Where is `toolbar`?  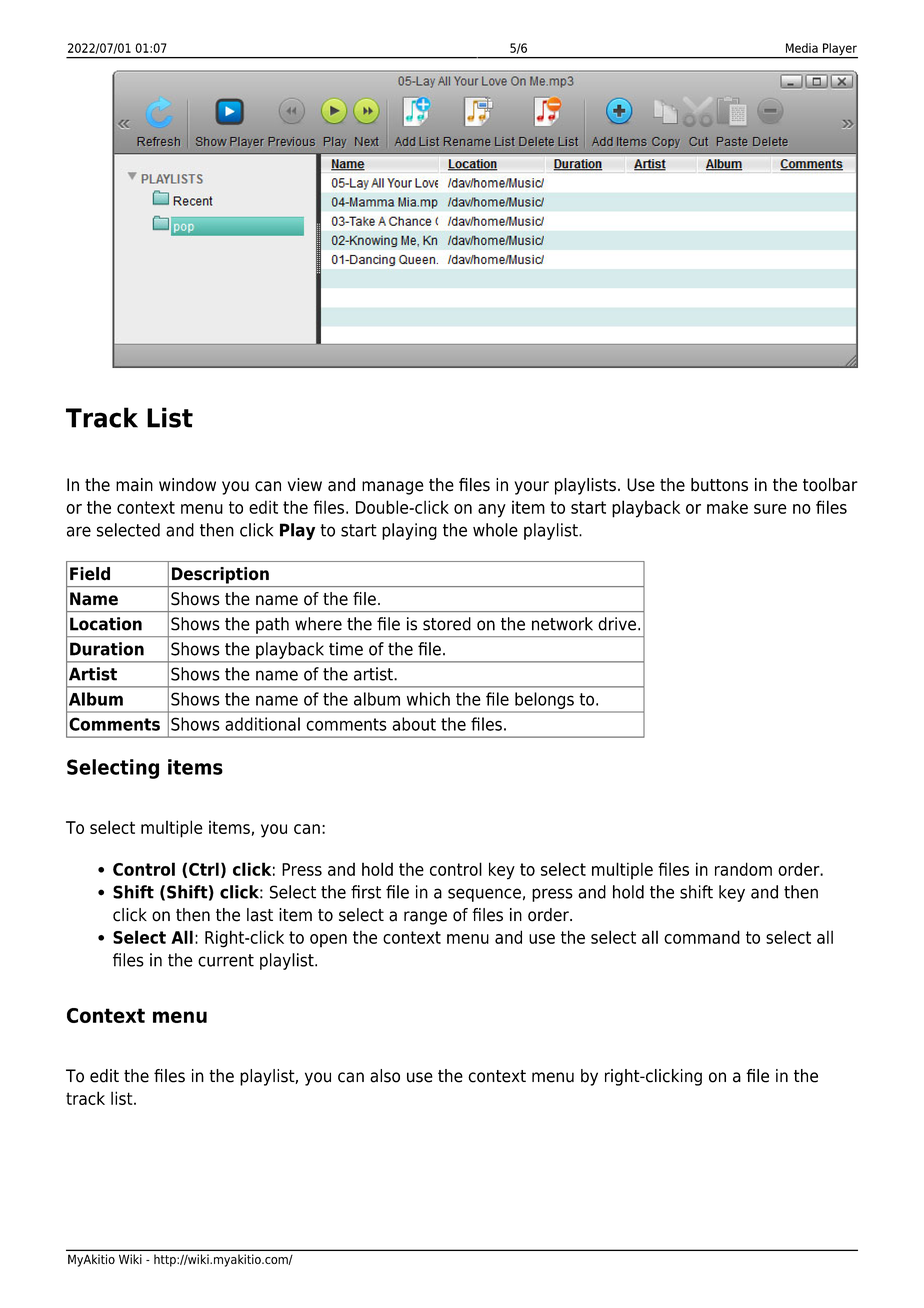 toolbar is located at coordinates (830, 485).
